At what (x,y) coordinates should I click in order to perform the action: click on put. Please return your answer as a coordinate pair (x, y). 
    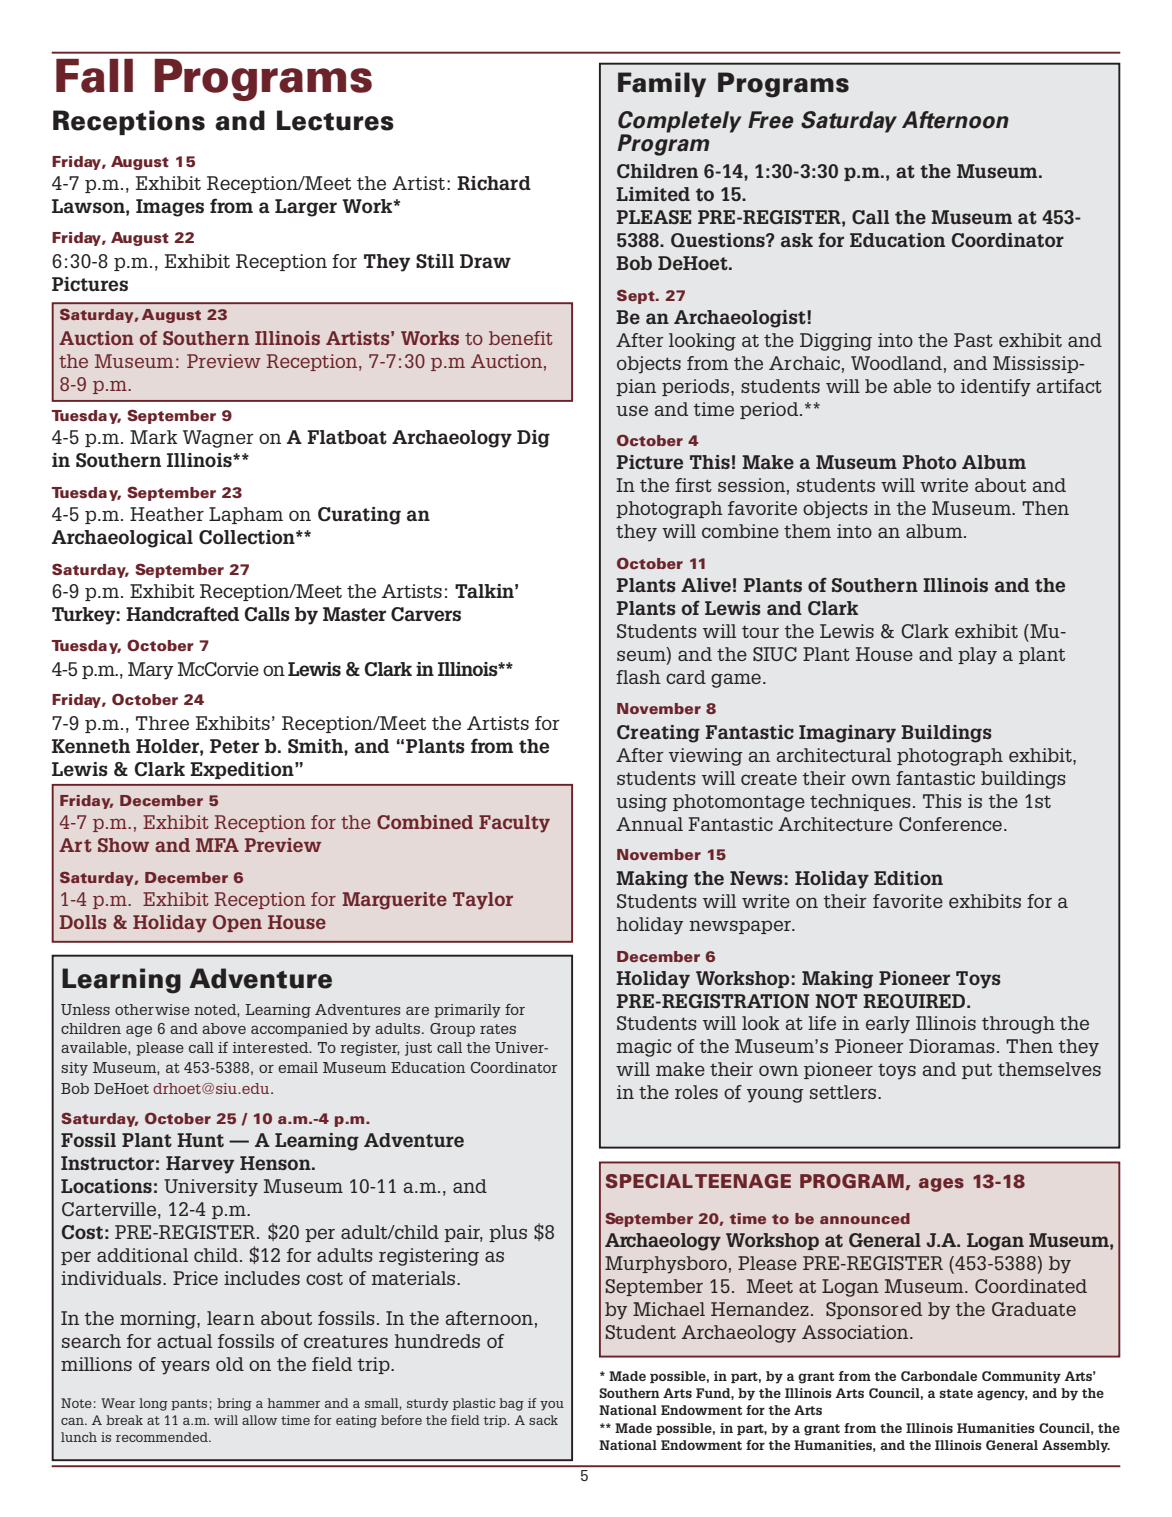
    Looking at the image, I should click on (977, 1071).
